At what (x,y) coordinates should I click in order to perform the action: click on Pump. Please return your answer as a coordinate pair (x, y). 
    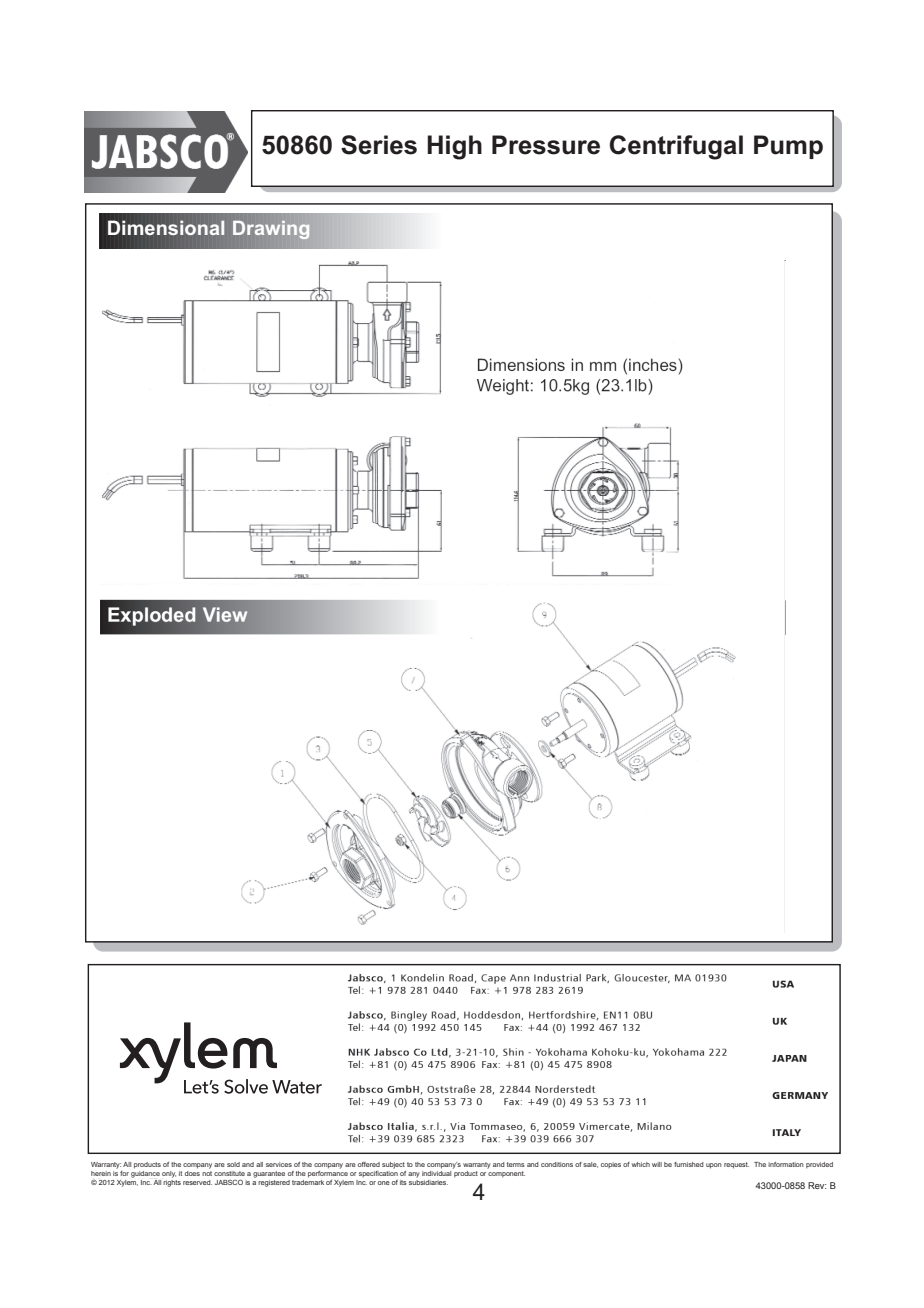
    Looking at the image, I should click on (788, 147).
